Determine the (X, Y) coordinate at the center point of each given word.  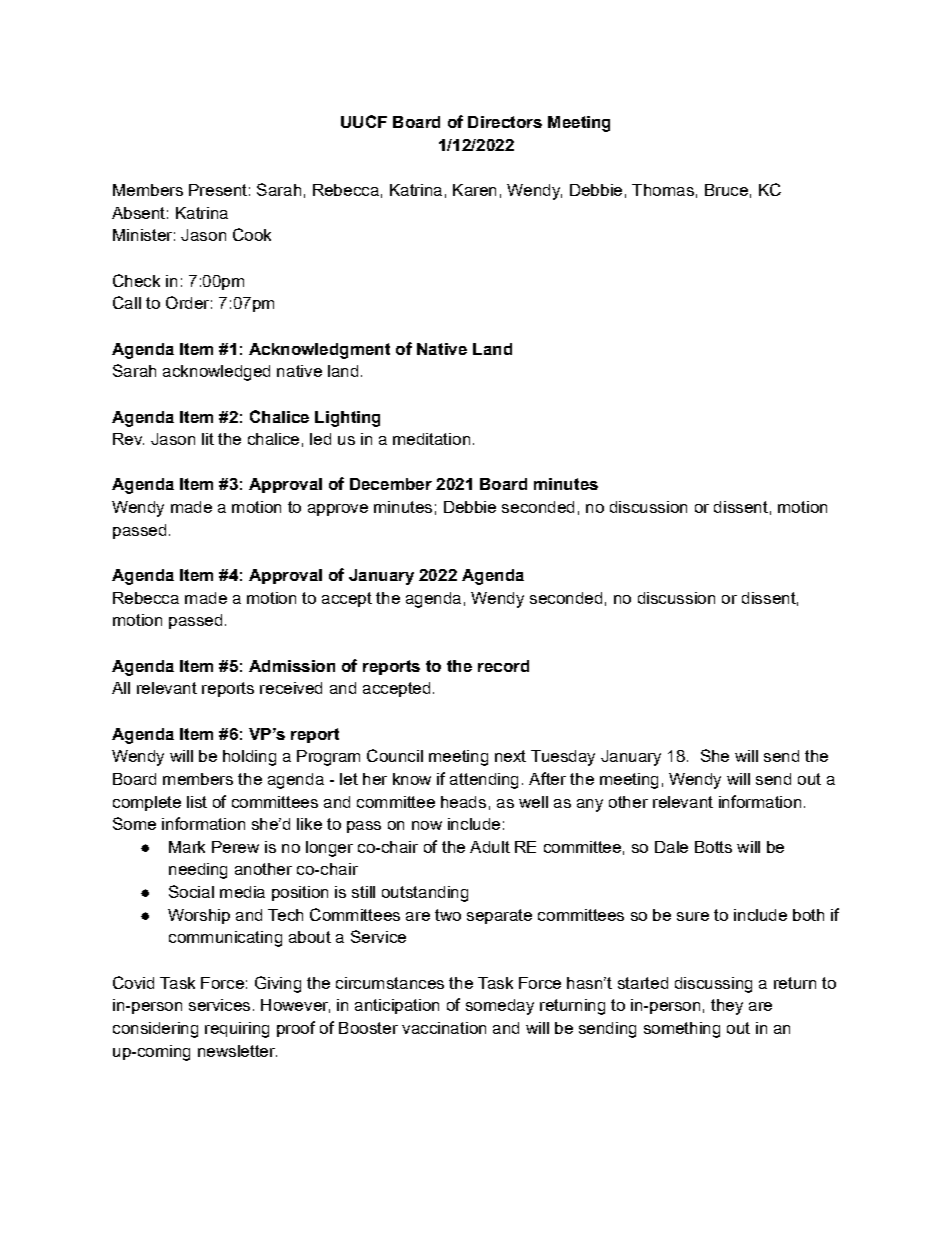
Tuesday (563, 758)
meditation (431, 439)
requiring (237, 1030)
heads (463, 802)
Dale (671, 847)
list (197, 802)
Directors (505, 122)
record (503, 666)
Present (218, 190)
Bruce (726, 190)
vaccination (444, 1028)
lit (208, 439)
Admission (292, 666)
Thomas (663, 190)
